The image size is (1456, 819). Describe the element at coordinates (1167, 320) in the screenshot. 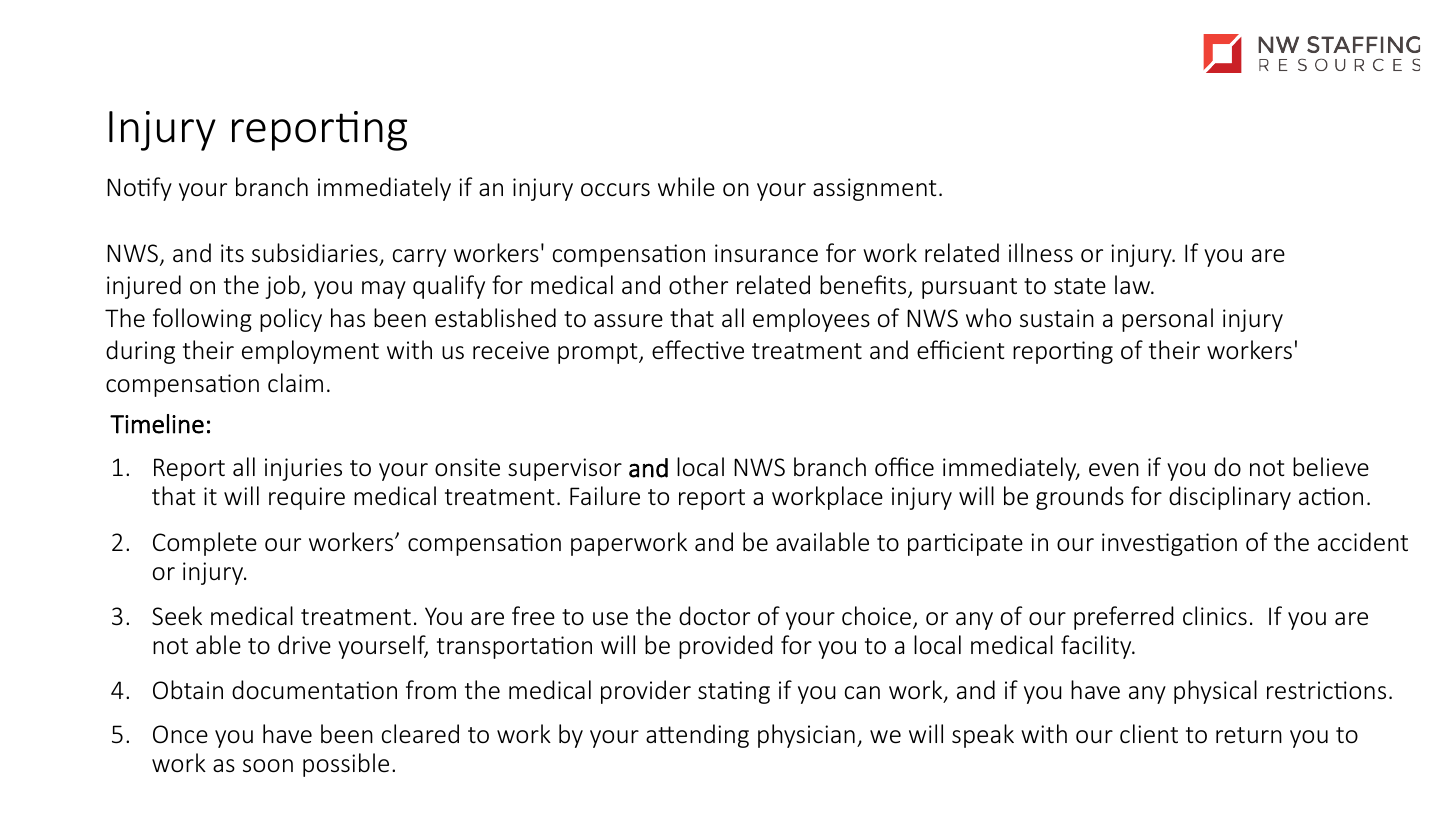

I see `personal` at that location.
